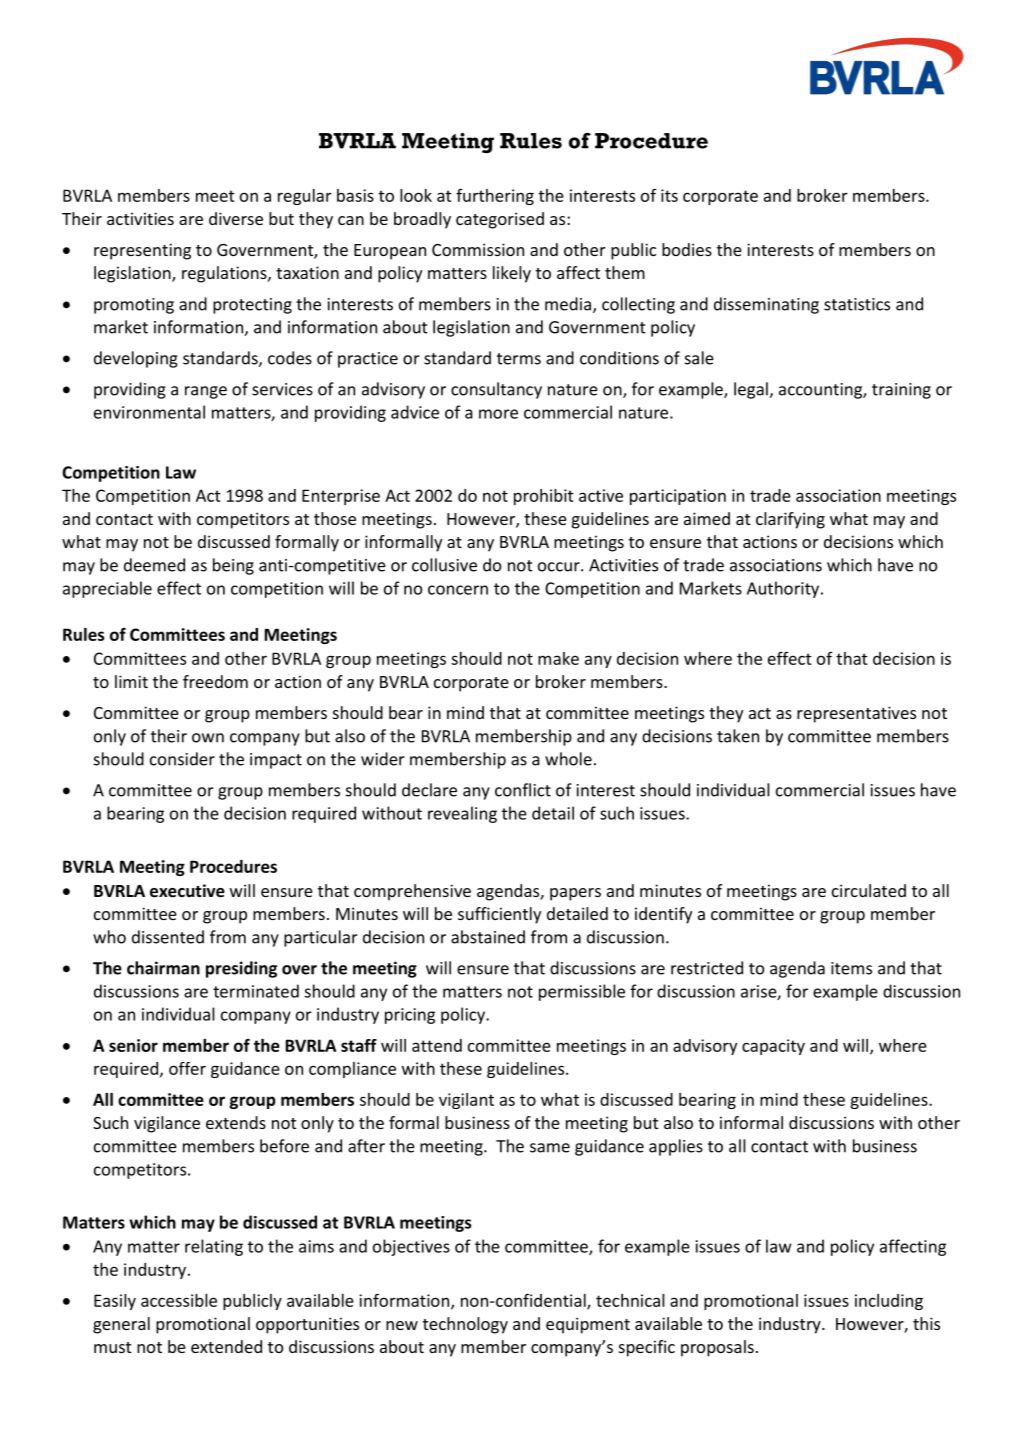 The width and height of the document is (1027, 1451). What do you see at coordinates (857, 304) in the document?
I see `statistics` at bounding box center [857, 304].
